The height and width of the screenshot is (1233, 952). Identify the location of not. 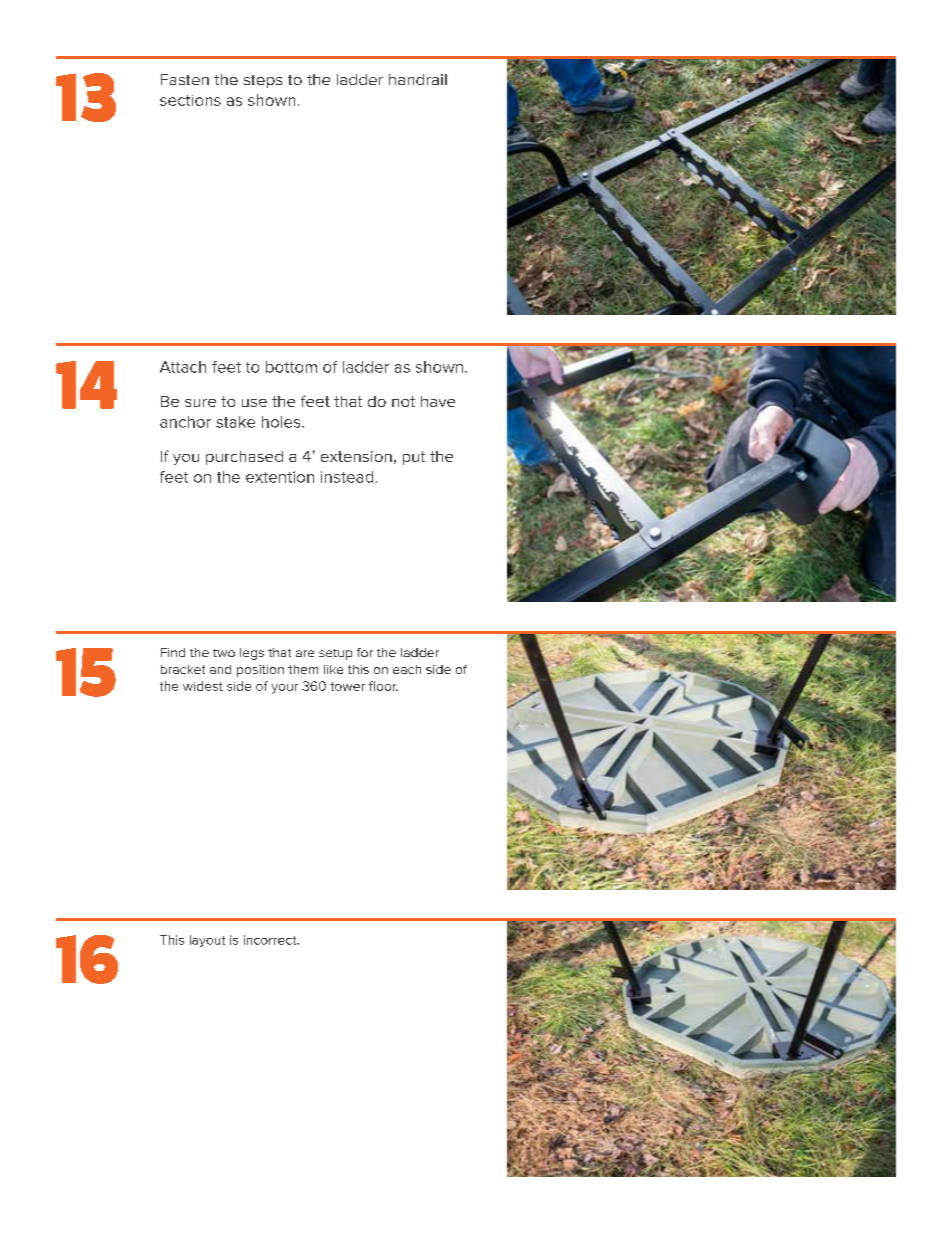
(403, 401).
